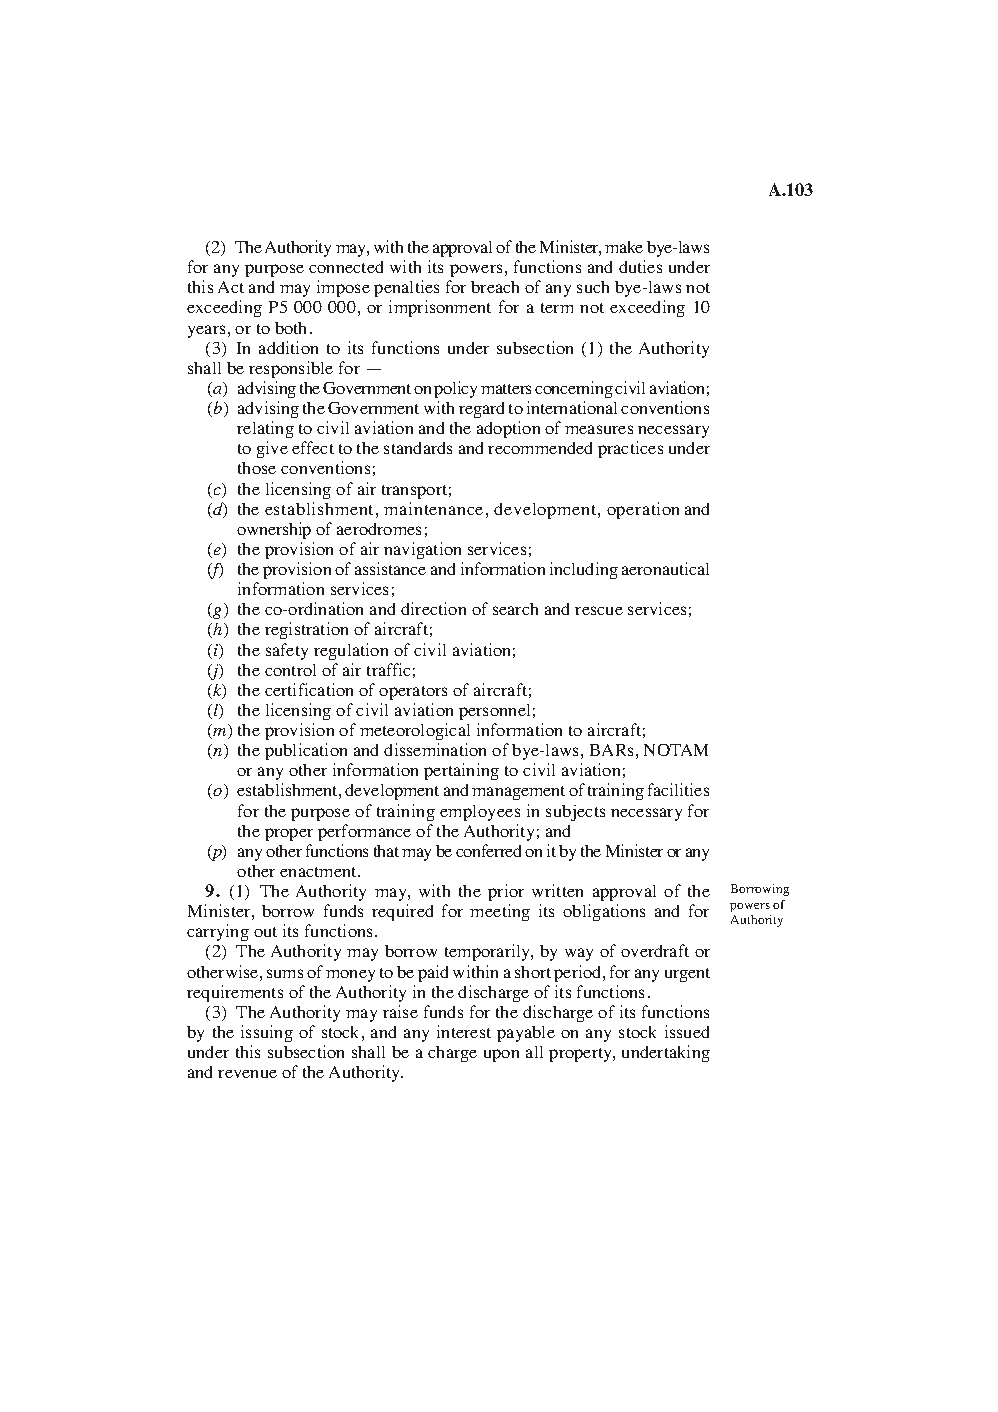 Image resolution: width=998 pixels, height=1412 pixels. What do you see at coordinates (267, 1033) in the screenshot?
I see `issuing` at bounding box center [267, 1033].
